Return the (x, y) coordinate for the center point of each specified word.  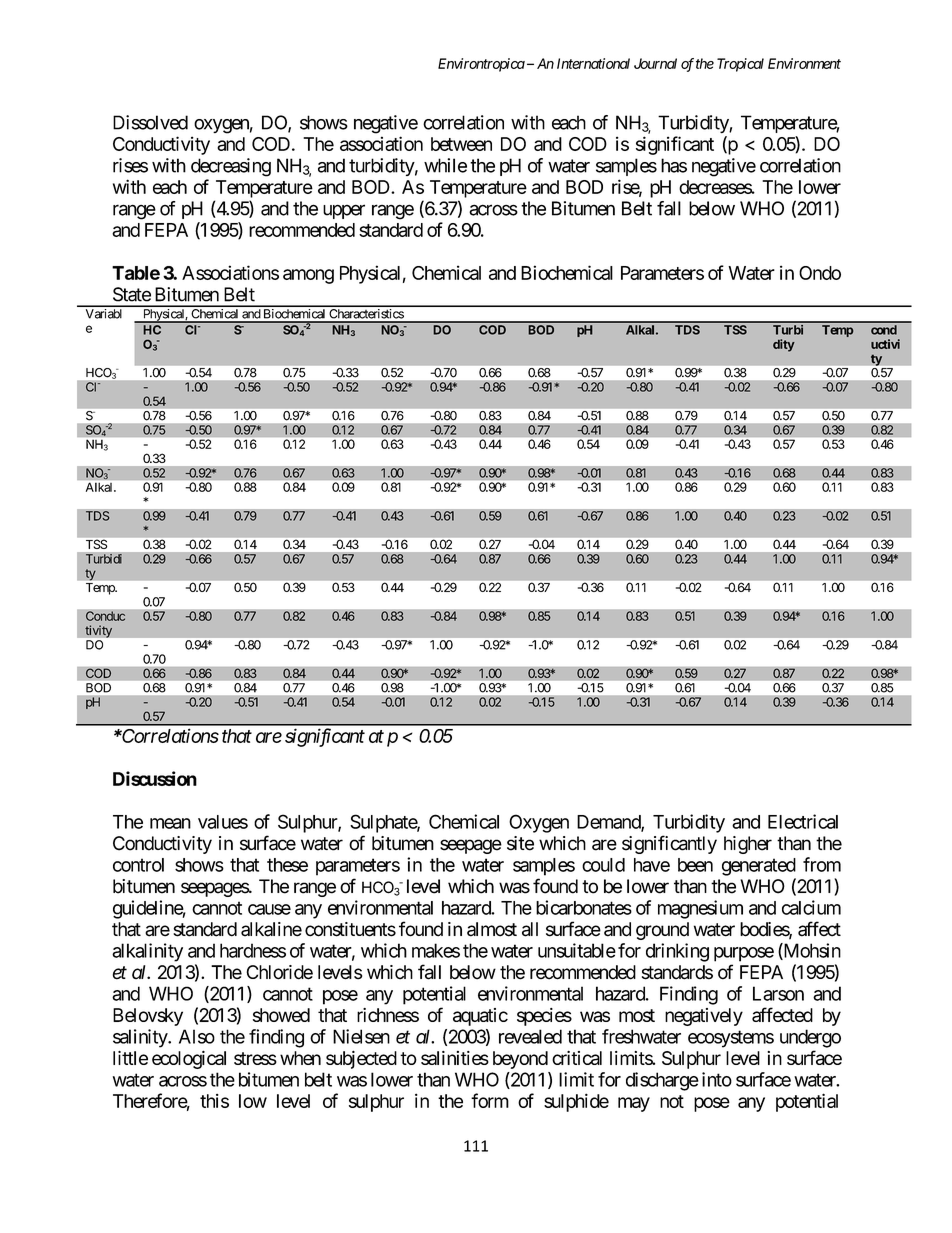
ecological (189, 1059)
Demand (609, 823)
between (461, 144)
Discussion (155, 778)
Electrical (803, 821)
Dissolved (150, 122)
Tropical (740, 65)
